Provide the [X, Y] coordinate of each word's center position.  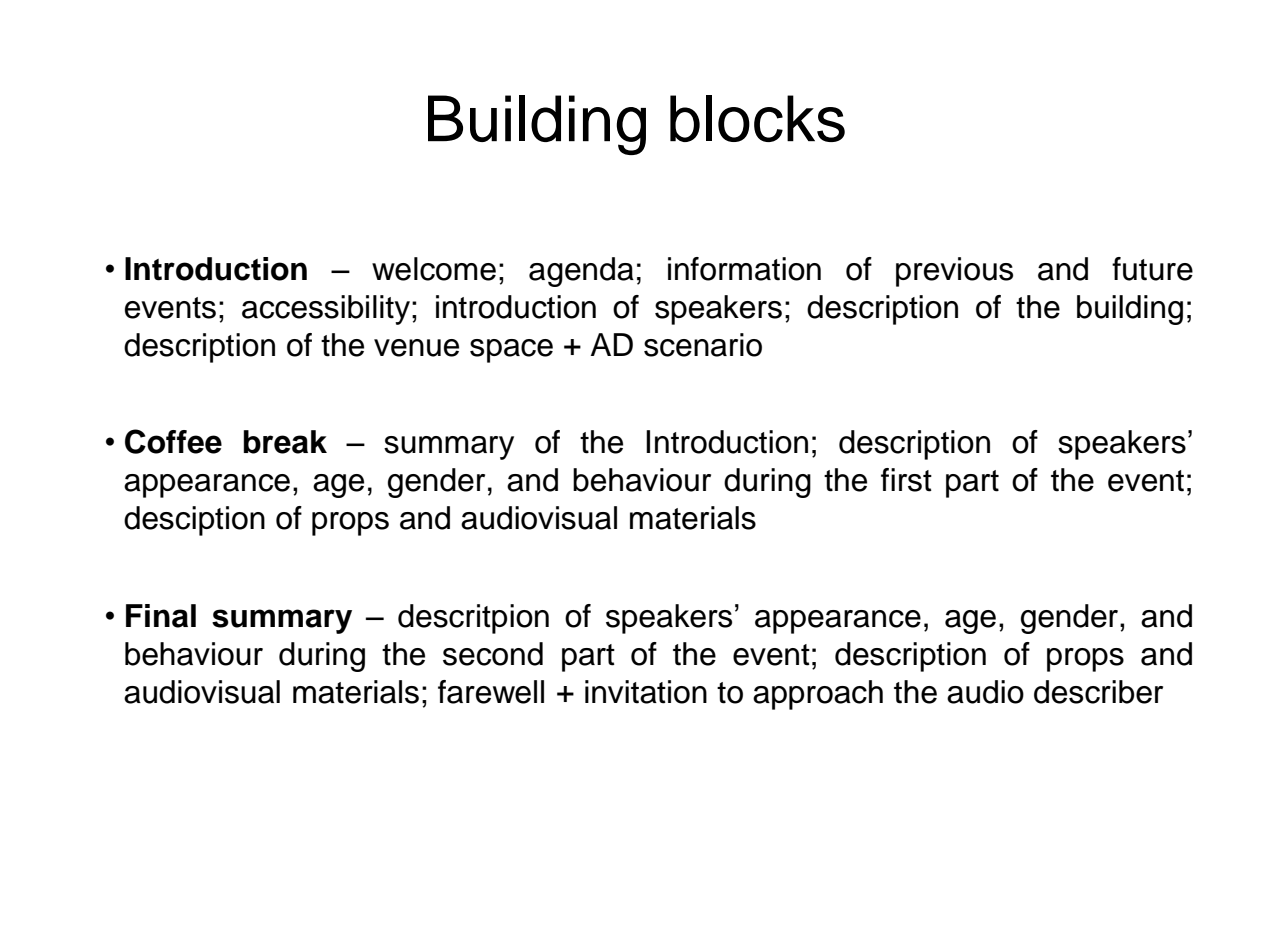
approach [818, 695]
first [906, 480]
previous [954, 272]
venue [416, 348]
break [285, 442]
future [1152, 269]
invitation [646, 692]
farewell [491, 692]
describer [1098, 692]
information [744, 269]
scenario [703, 345]
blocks [757, 118]
